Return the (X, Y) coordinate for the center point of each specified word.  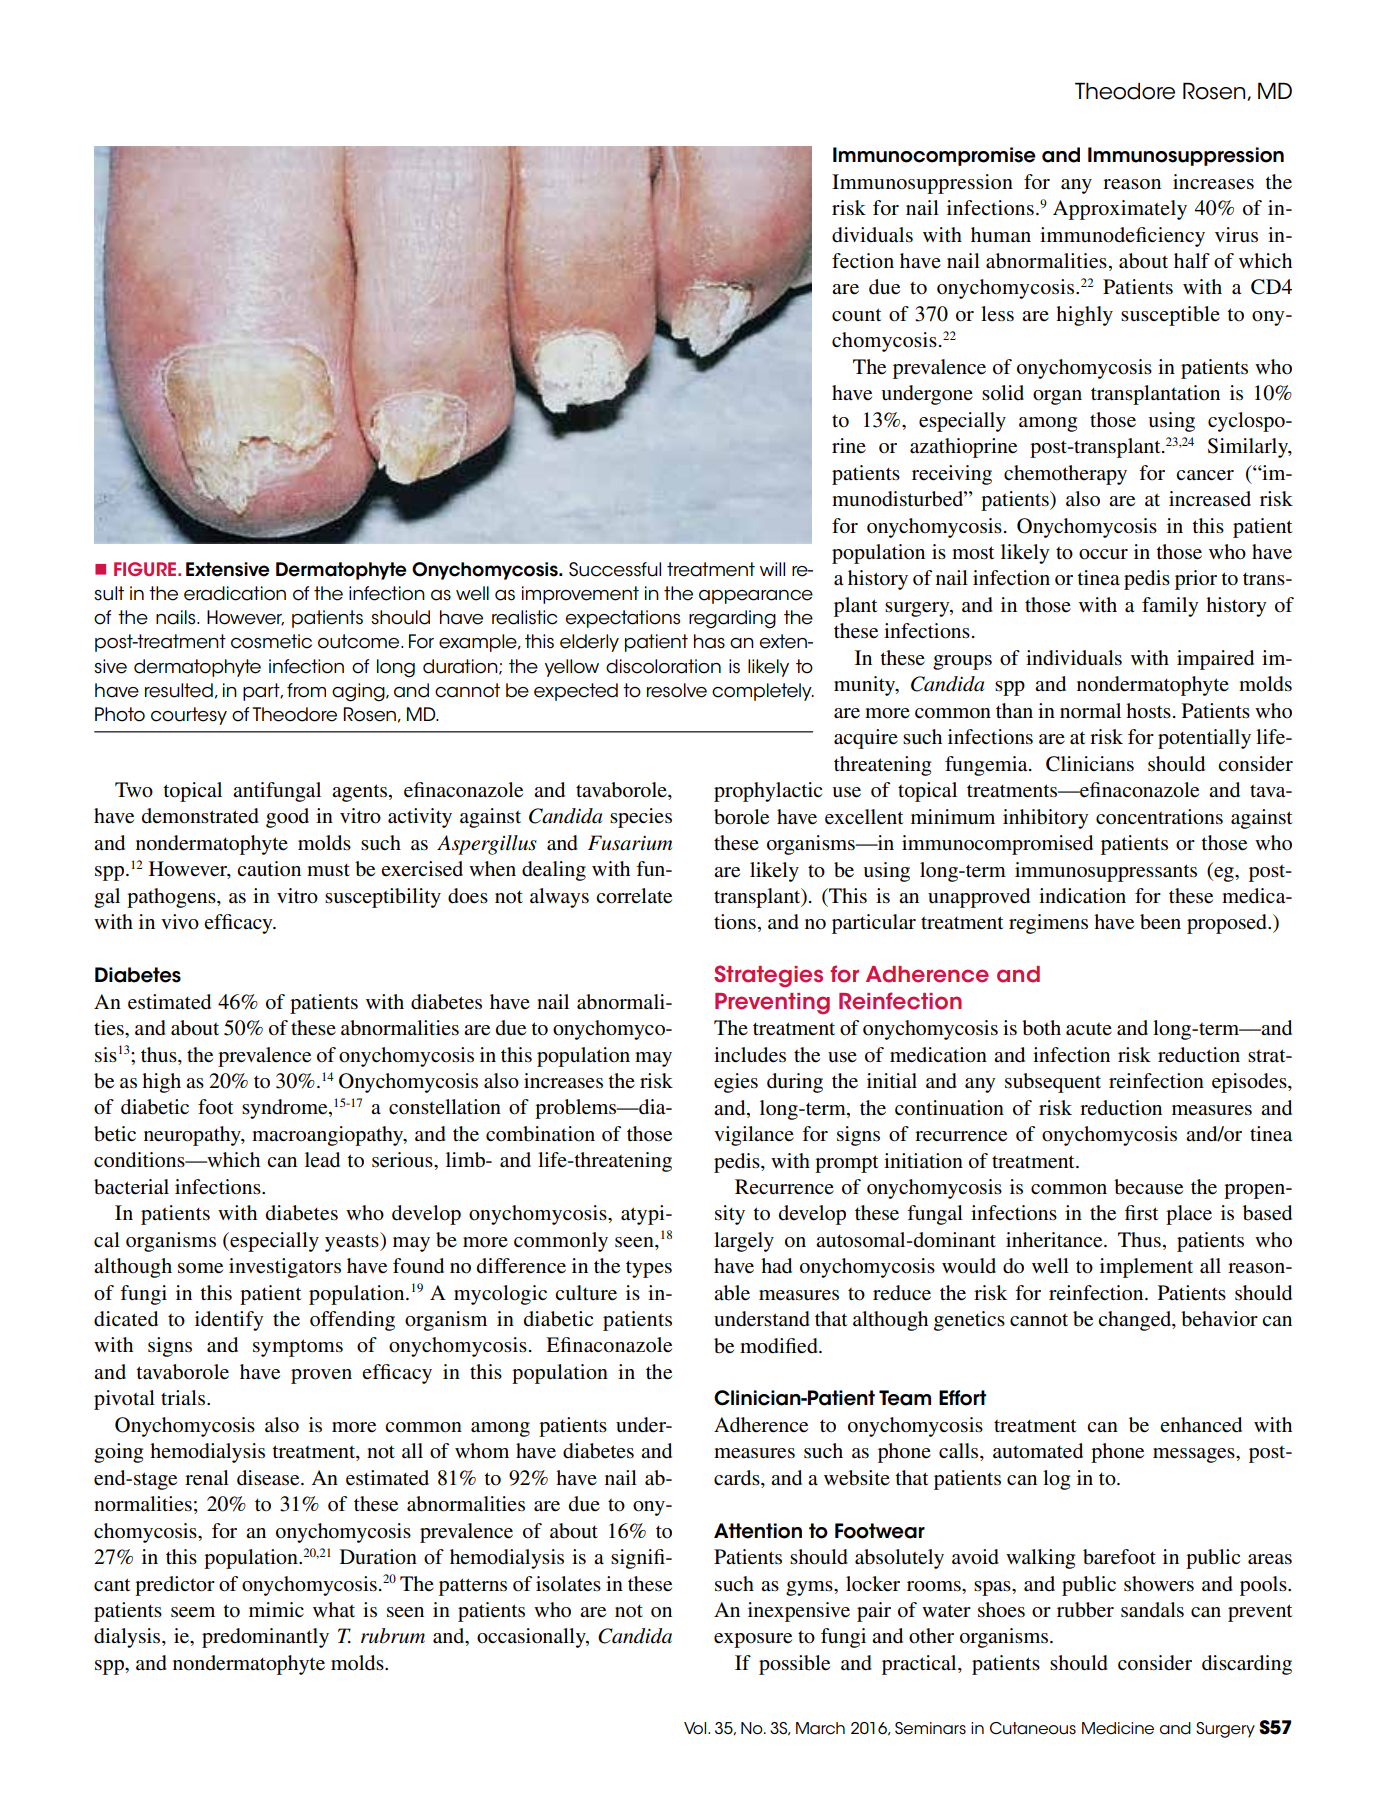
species (641, 818)
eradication (235, 593)
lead (322, 1160)
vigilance (754, 1136)
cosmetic (271, 641)
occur (1103, 554)
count (856, 315)
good (287, 818)
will (772, 569)
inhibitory (1046, 819)
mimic (276, 1609)
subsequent (1053, 1083)
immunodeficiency (1122, 237)
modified (780, 1346)
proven (321, 1376)
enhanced (1201, 1425)
